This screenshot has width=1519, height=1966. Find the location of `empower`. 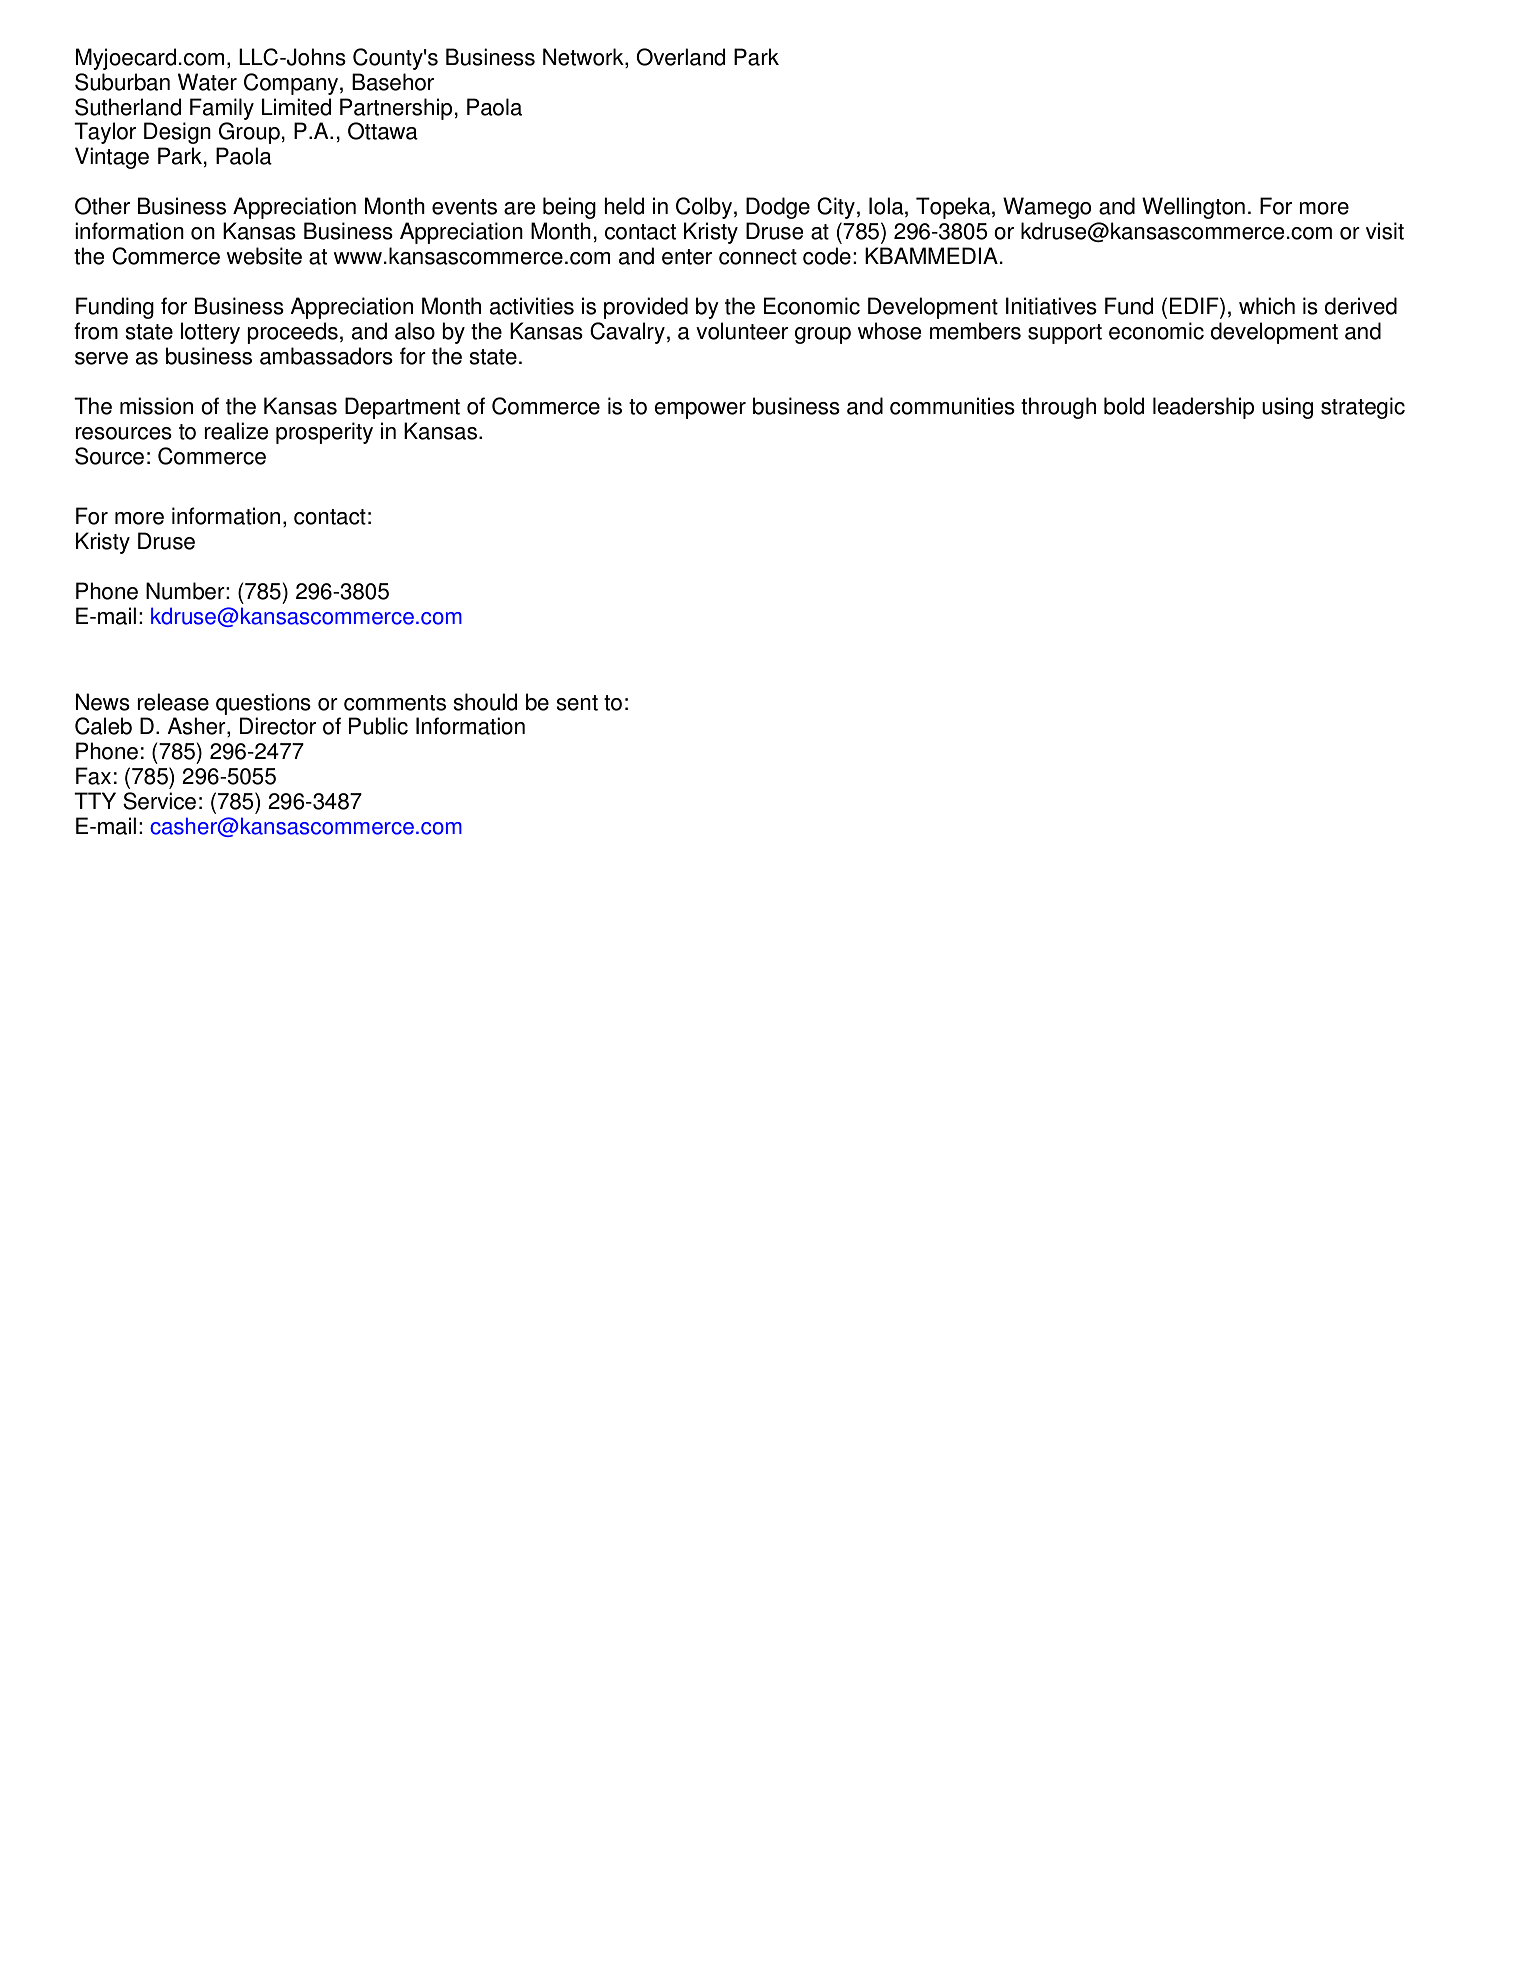

empower is located at coordinates (700, 410).
